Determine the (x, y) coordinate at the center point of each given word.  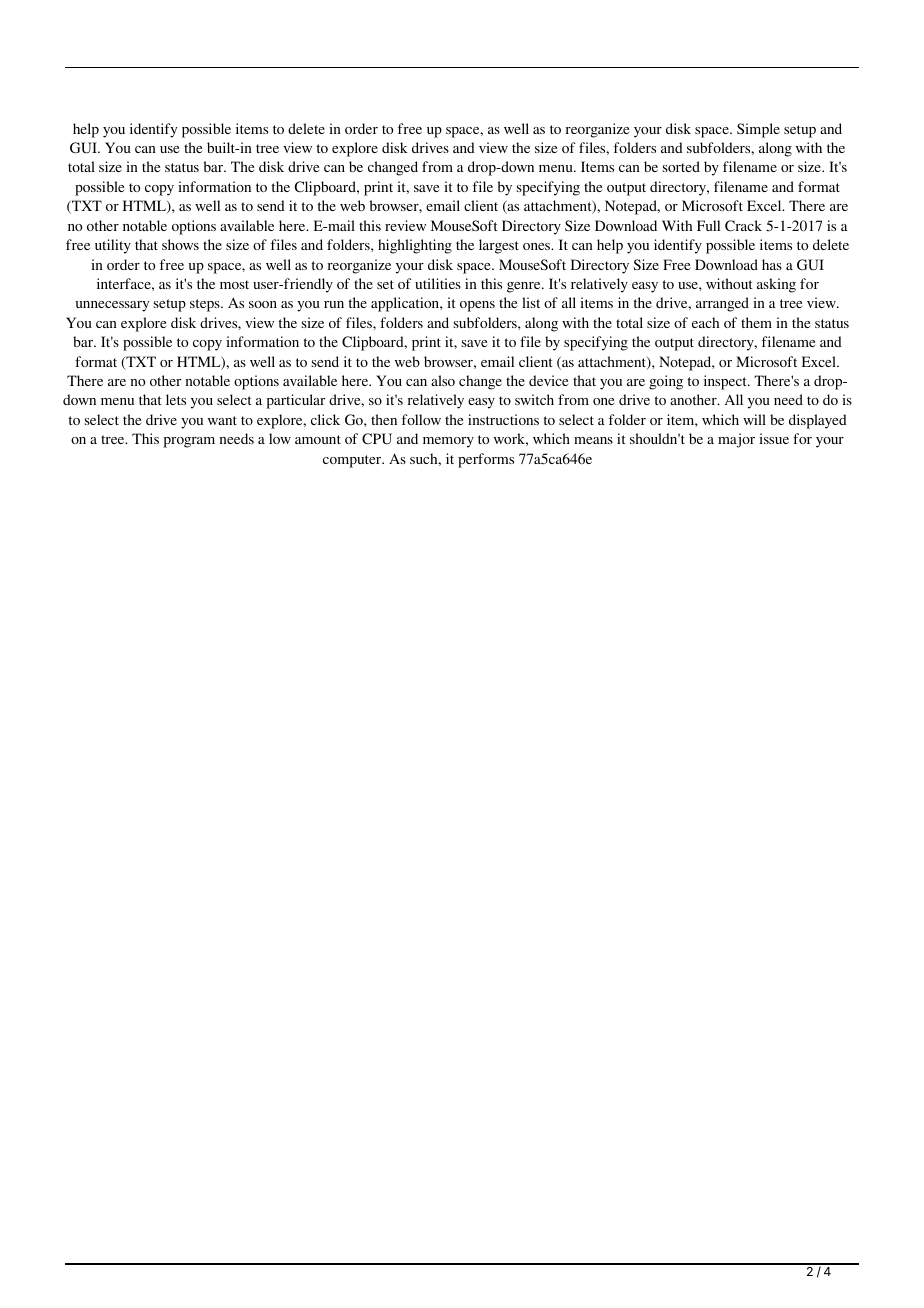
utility (113, 246)
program (189, 442)
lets (176, 399)
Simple (758, 130)
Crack (743, 226)
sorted (681, 166)
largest (499, 246)
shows (180, 244)
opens (477, 306)
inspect (726, 382)
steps (206, 305)
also (443, 380)
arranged (722, 304)
